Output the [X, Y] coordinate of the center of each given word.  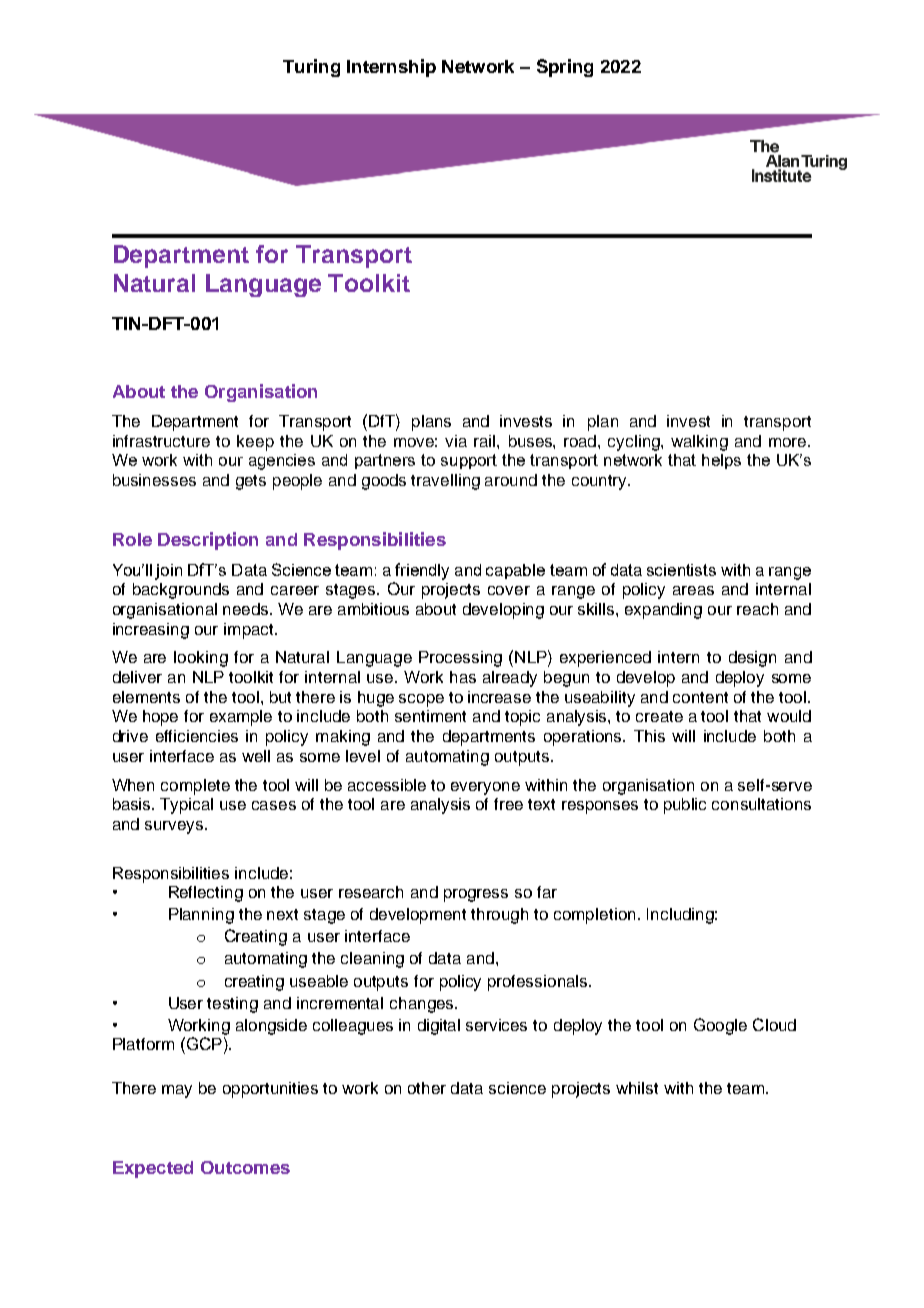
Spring [565, 68]
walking [699, 443]
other [427, 1088]
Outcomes [245, 1167]
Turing [311, 68]
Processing [460, 659]
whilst [637, 1088]
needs [247, 609]
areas [693, 590]
